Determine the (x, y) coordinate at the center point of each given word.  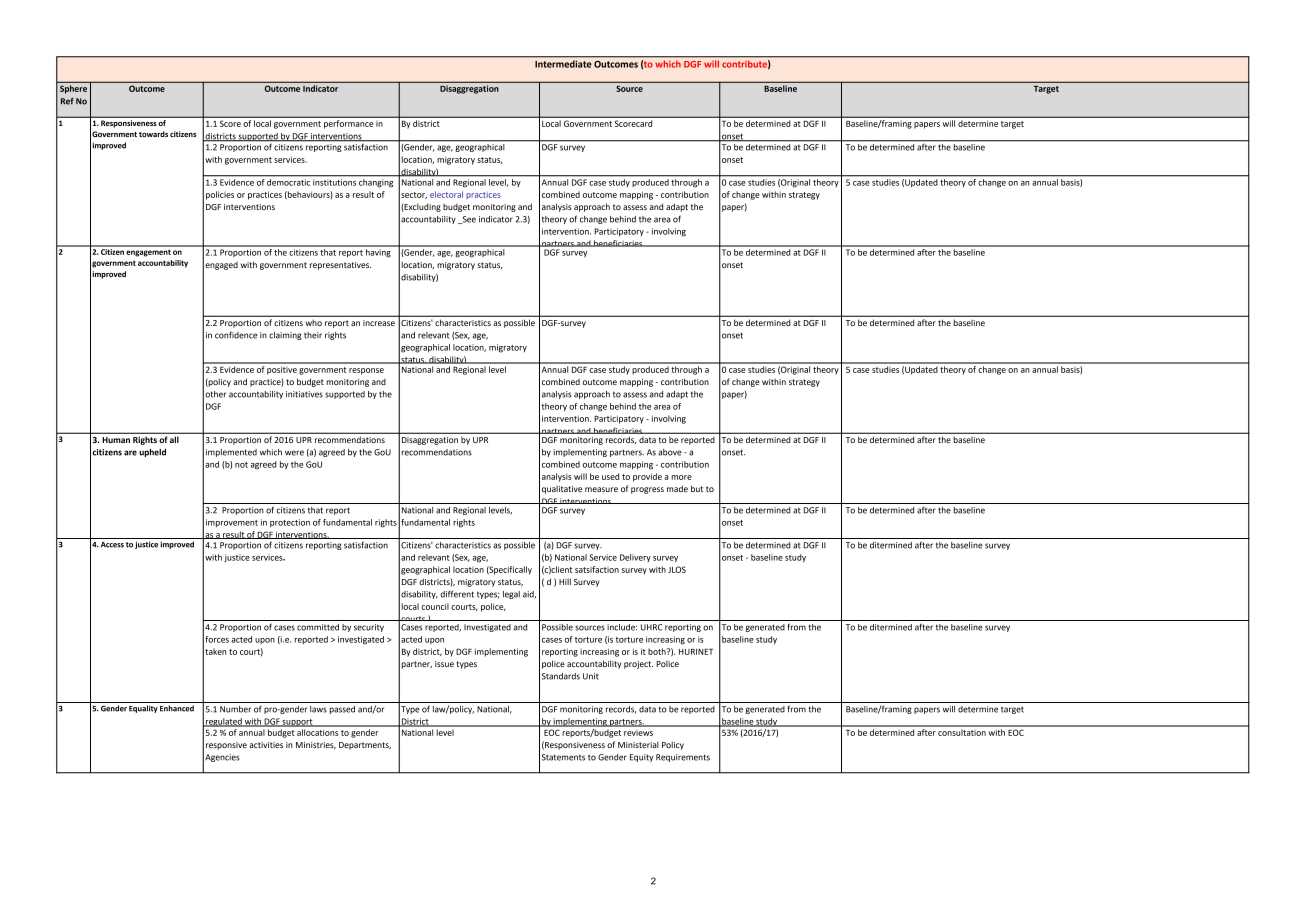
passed (342, 710)
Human (116, 440)
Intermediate (563, 64)
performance (348, 124)
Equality (143, 709)
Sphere (73, 89)
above (670, 452)
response (366, 371)
